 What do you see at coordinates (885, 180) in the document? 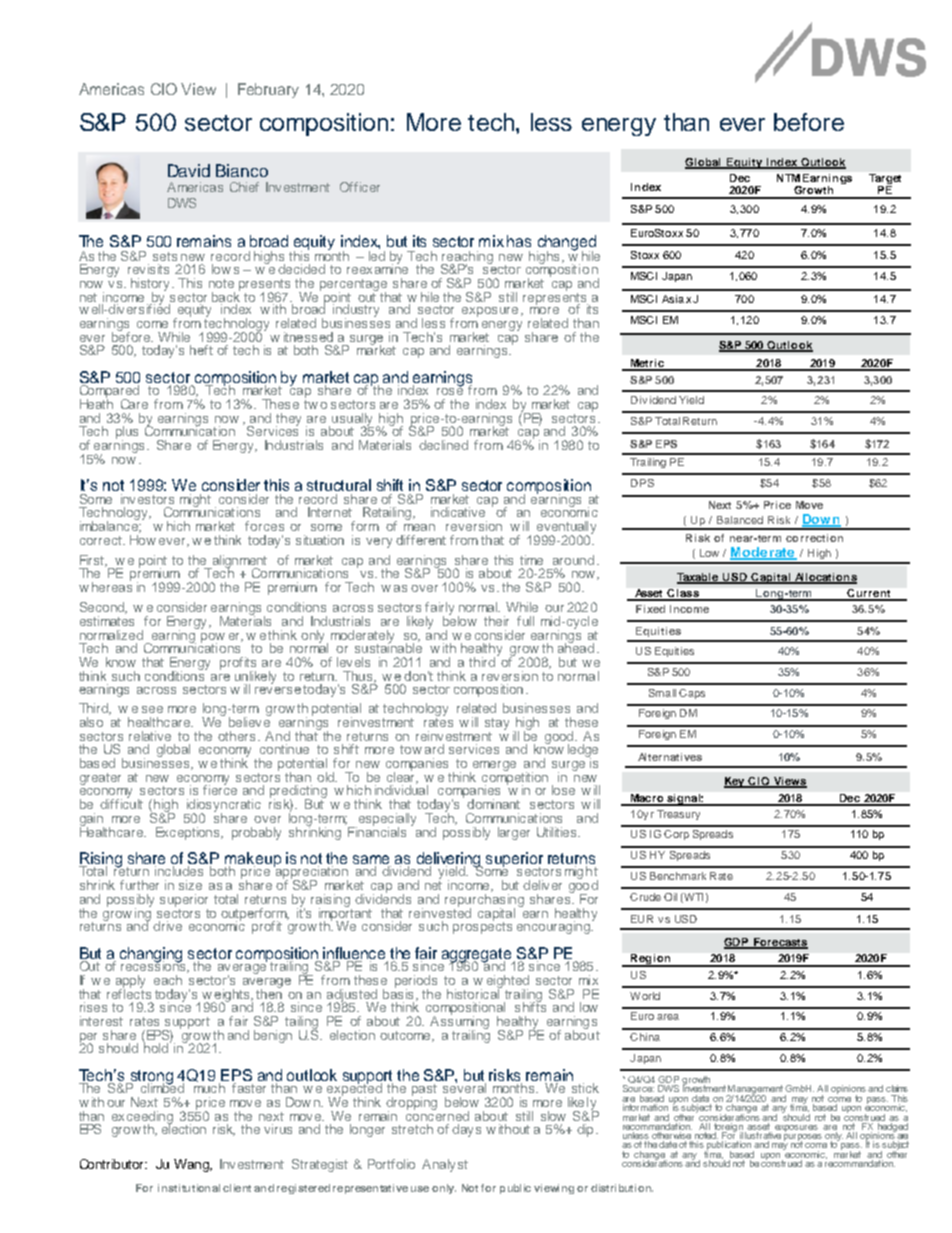
I see `Target` at bounding box center [885, 180].
